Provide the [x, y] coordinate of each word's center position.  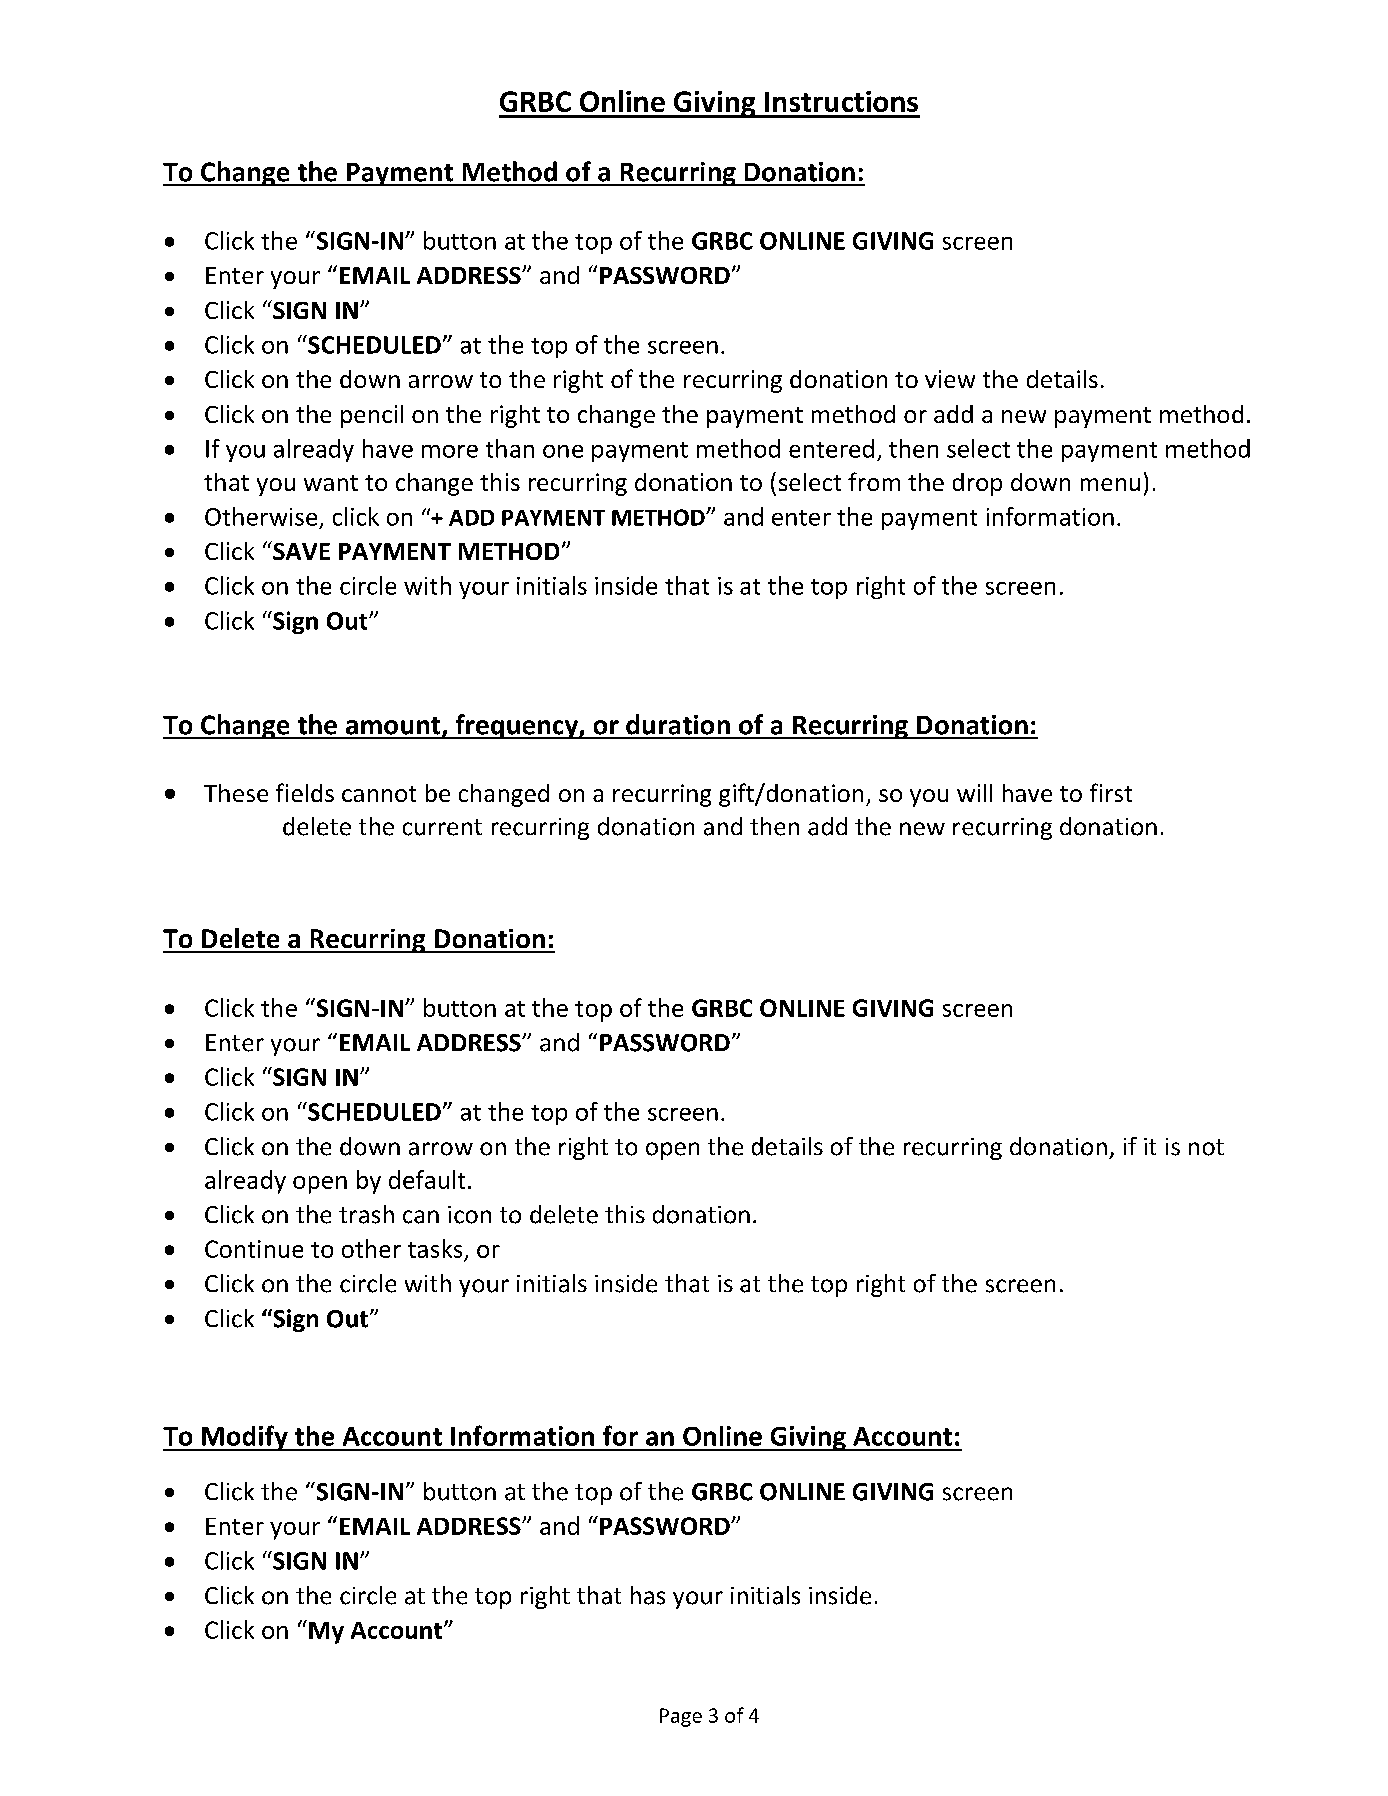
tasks [435, 1248]
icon [469, 1215]
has [648, 1595]
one [563, 451]
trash [366, 1214]
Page [681, 1717]
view [950, 379]
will [974, 793]
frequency [516, 726]
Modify [245, 1438]
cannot [379, 794]
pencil [372, 416]
